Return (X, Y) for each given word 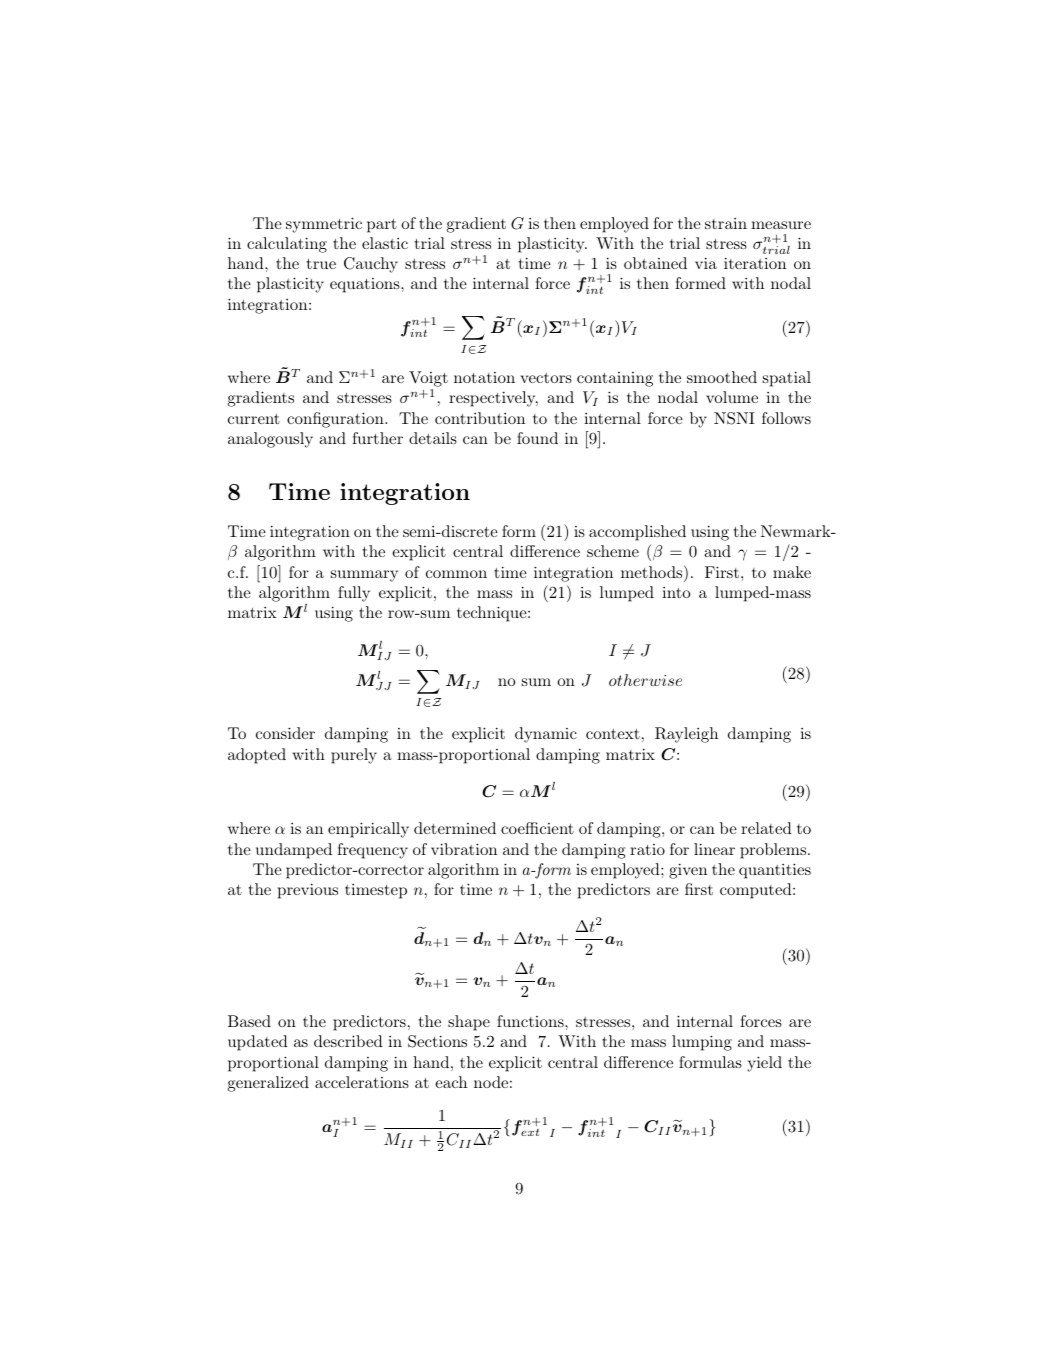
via (706, 263)
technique (493, 614)
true (321, 264)
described (348, 1041)
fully (354, 594)
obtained (655, 263)
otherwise (645, 680)
